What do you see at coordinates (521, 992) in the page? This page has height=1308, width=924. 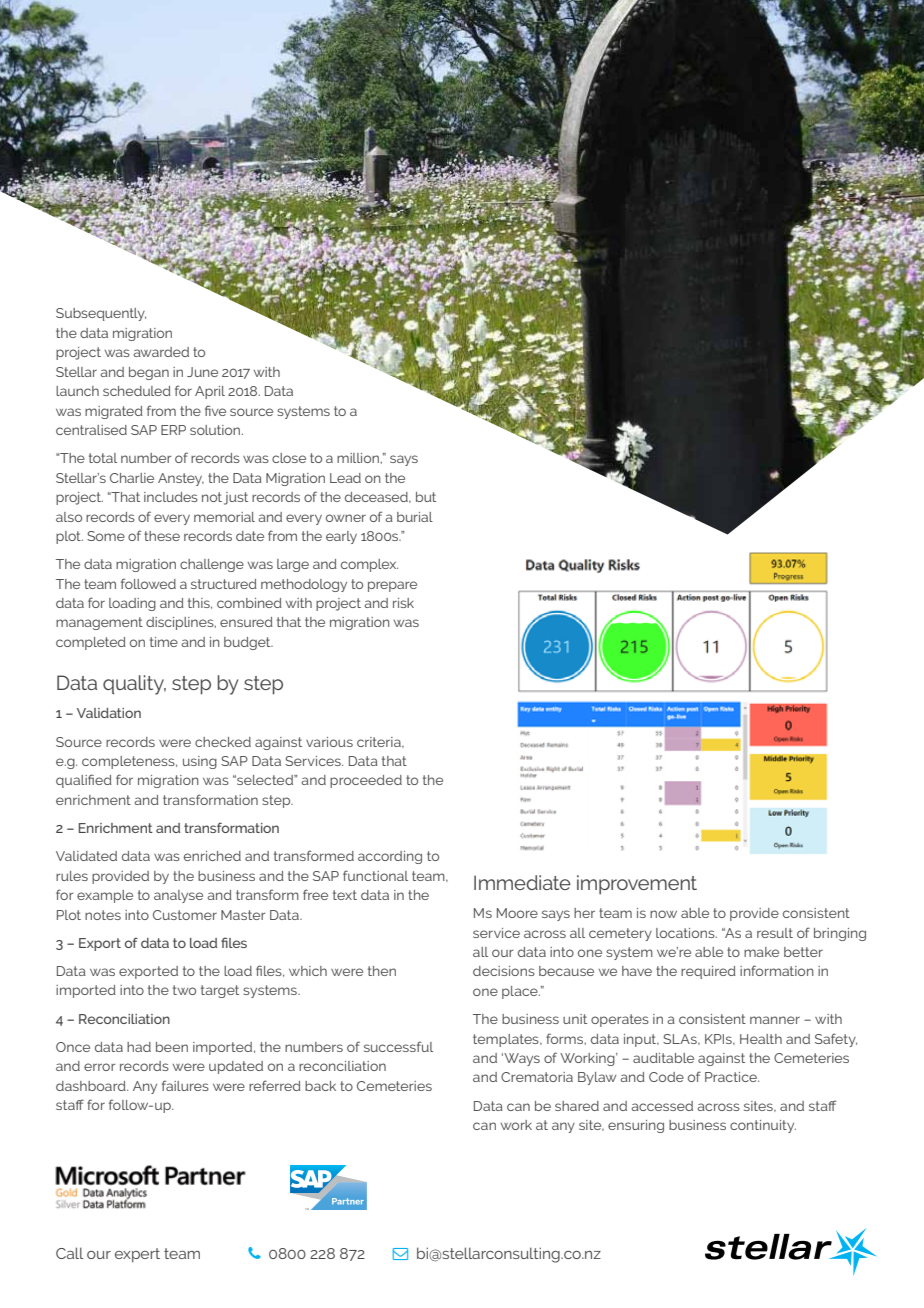 I see `place` at bounding box center [521, 992].
